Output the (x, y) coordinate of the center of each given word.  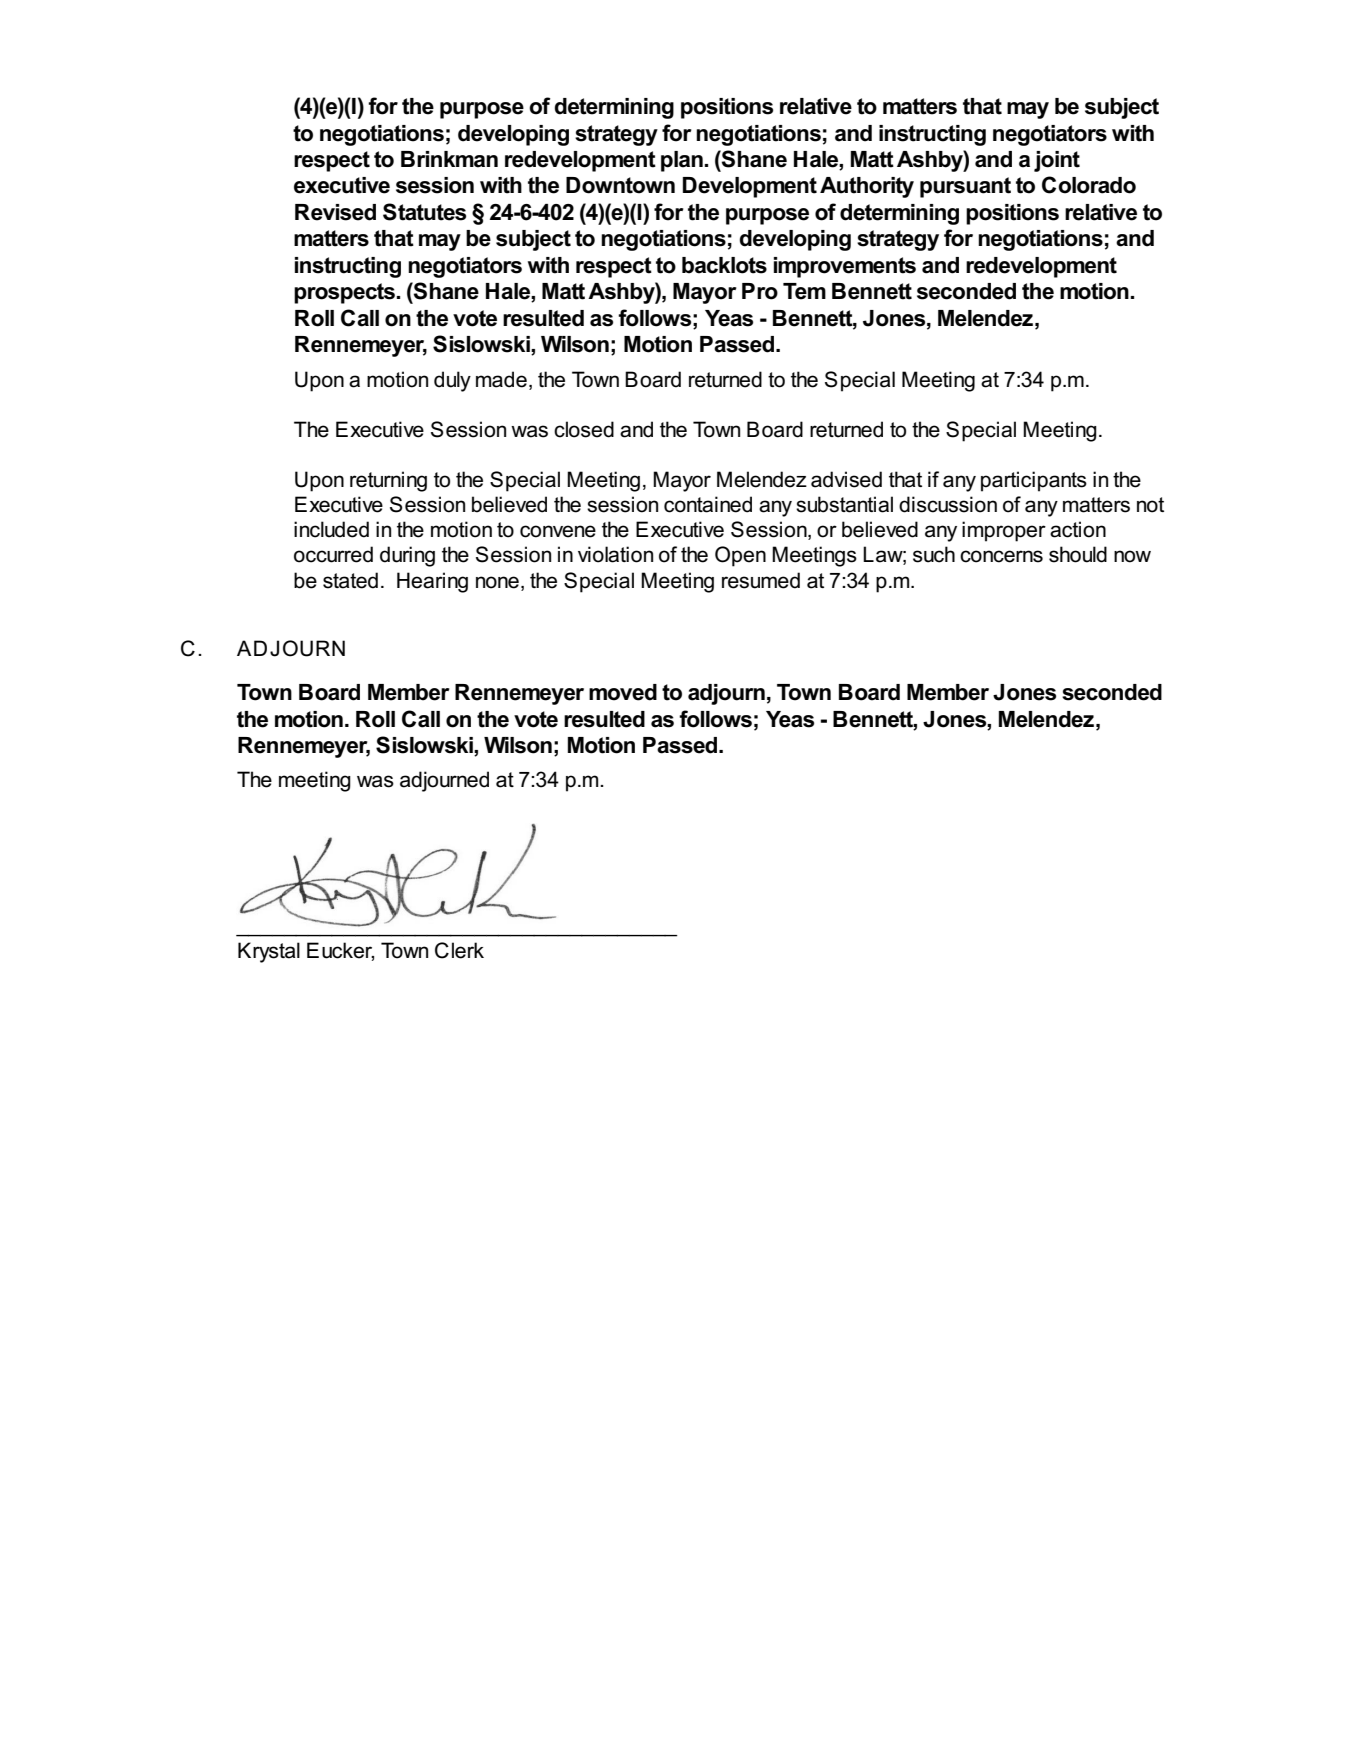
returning (388, 481)
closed (584, 429)
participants (1034, 481)
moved (623, 692)
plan (682, 161)
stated (350, 580)
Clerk (459, 950)
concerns (1001, 556)
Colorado (1089, 185)
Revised (335, 212)
